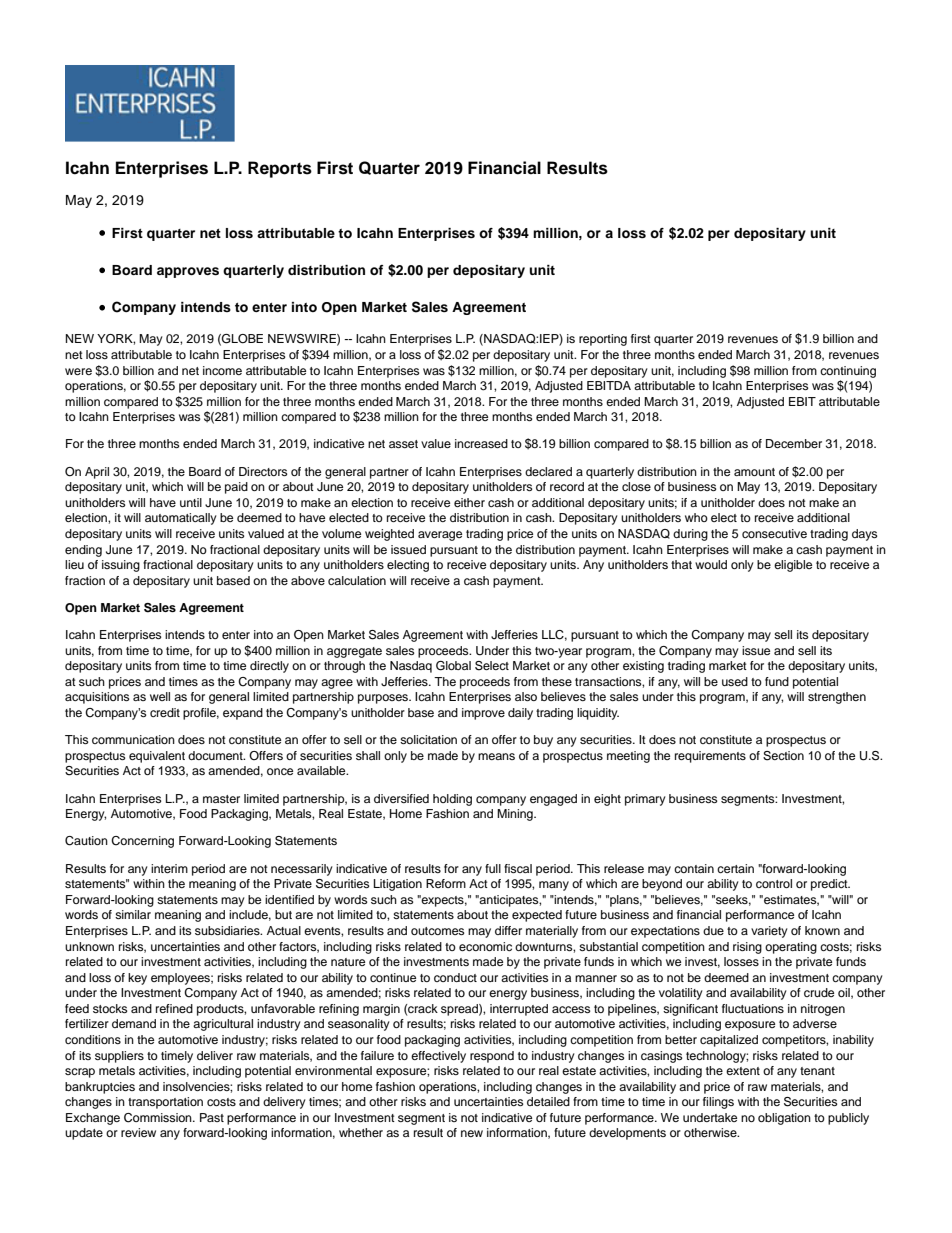 This screenshot has height=1233, width=952. Describe the element at coordinates (221, 799) in the screenshot. I see `master` at that location.
